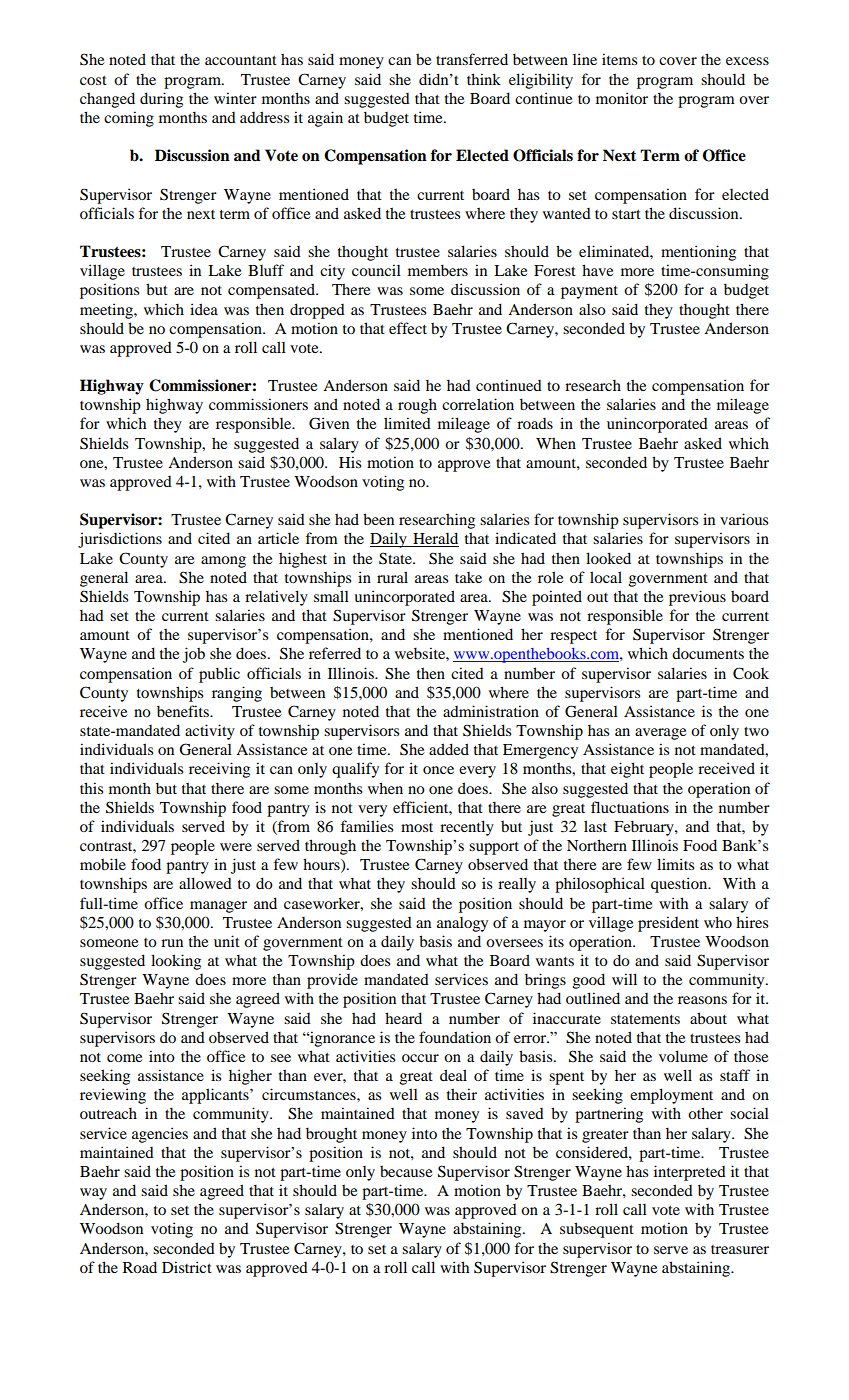 This screenshot has height=1400, width=849. Describe the element at coordinates (472, 59) in the screenshot. I see `transferred` at that location.
